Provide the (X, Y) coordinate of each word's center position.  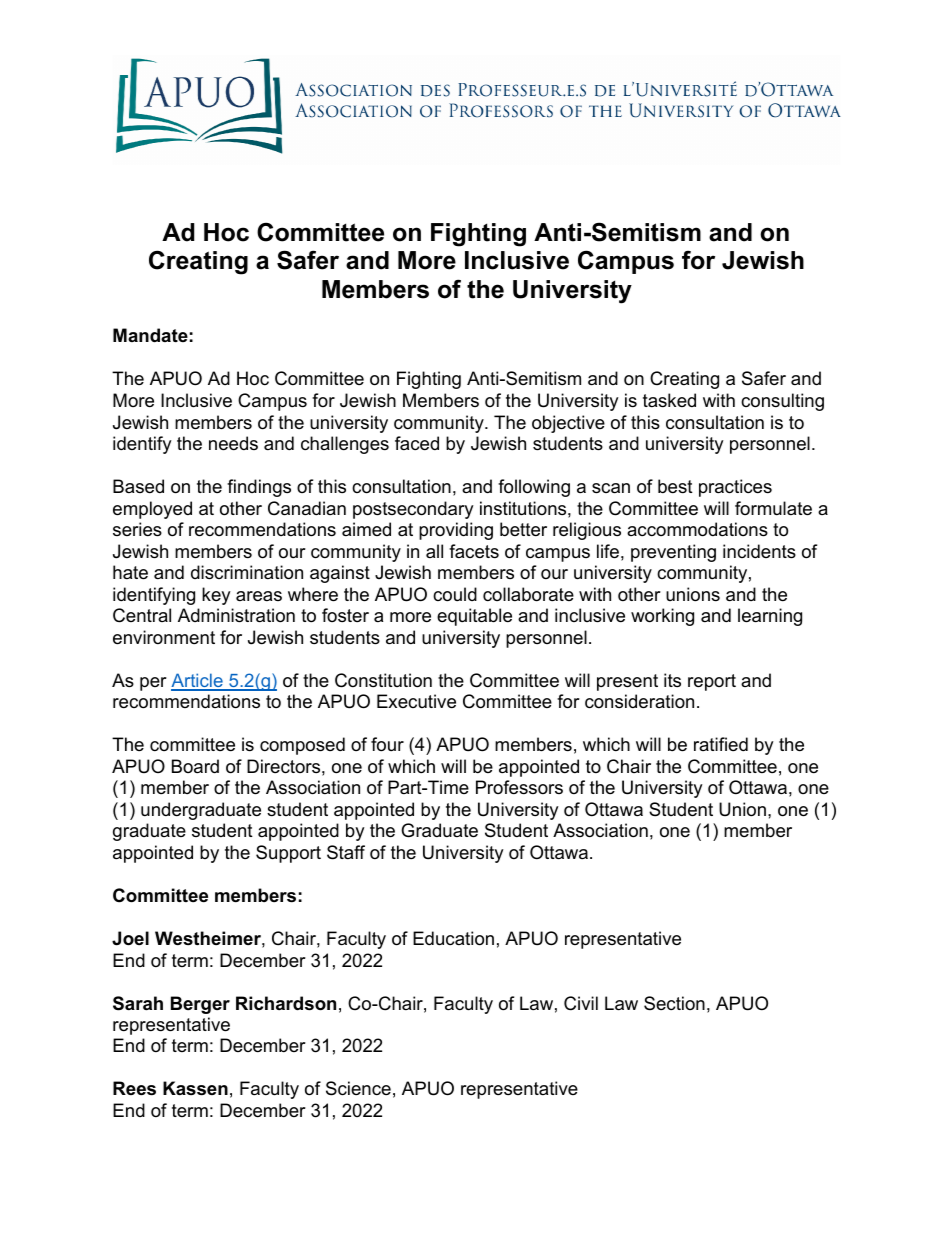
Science (358, 1088)
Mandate (150, 335)
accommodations (697, 529)
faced (417, 443)
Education (453, 938)
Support (288, 854)
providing (456, 531)
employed (152, 510)
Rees (134, 1088)
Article (198, 681)
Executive (416, 701)
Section (674, 1003)
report (712, 682)
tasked (669, 400)
